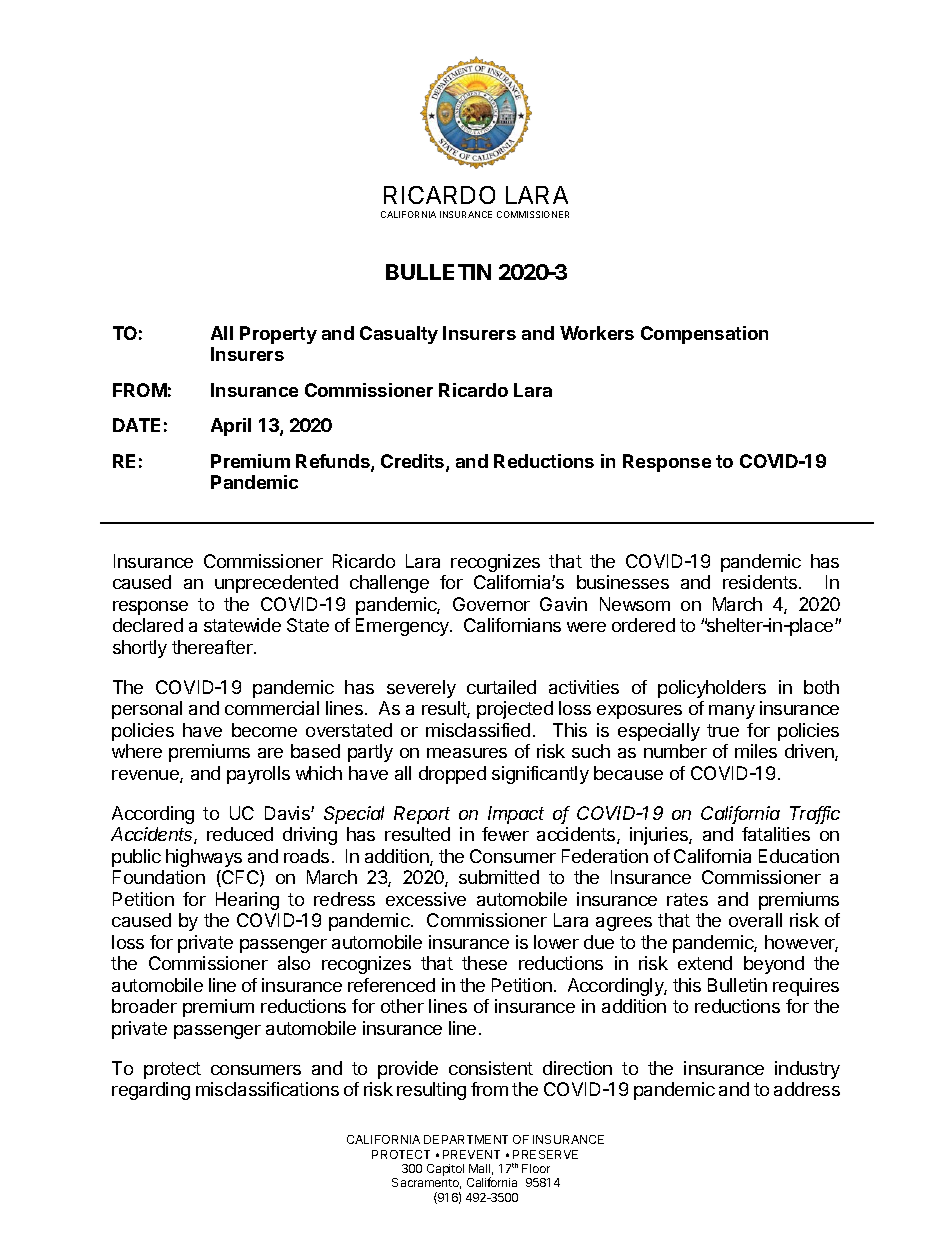  What do you see at coordinates (466, 1139) in the screenshot?
I see `DEPARTMENT` at bounding box center [466, 1139].
